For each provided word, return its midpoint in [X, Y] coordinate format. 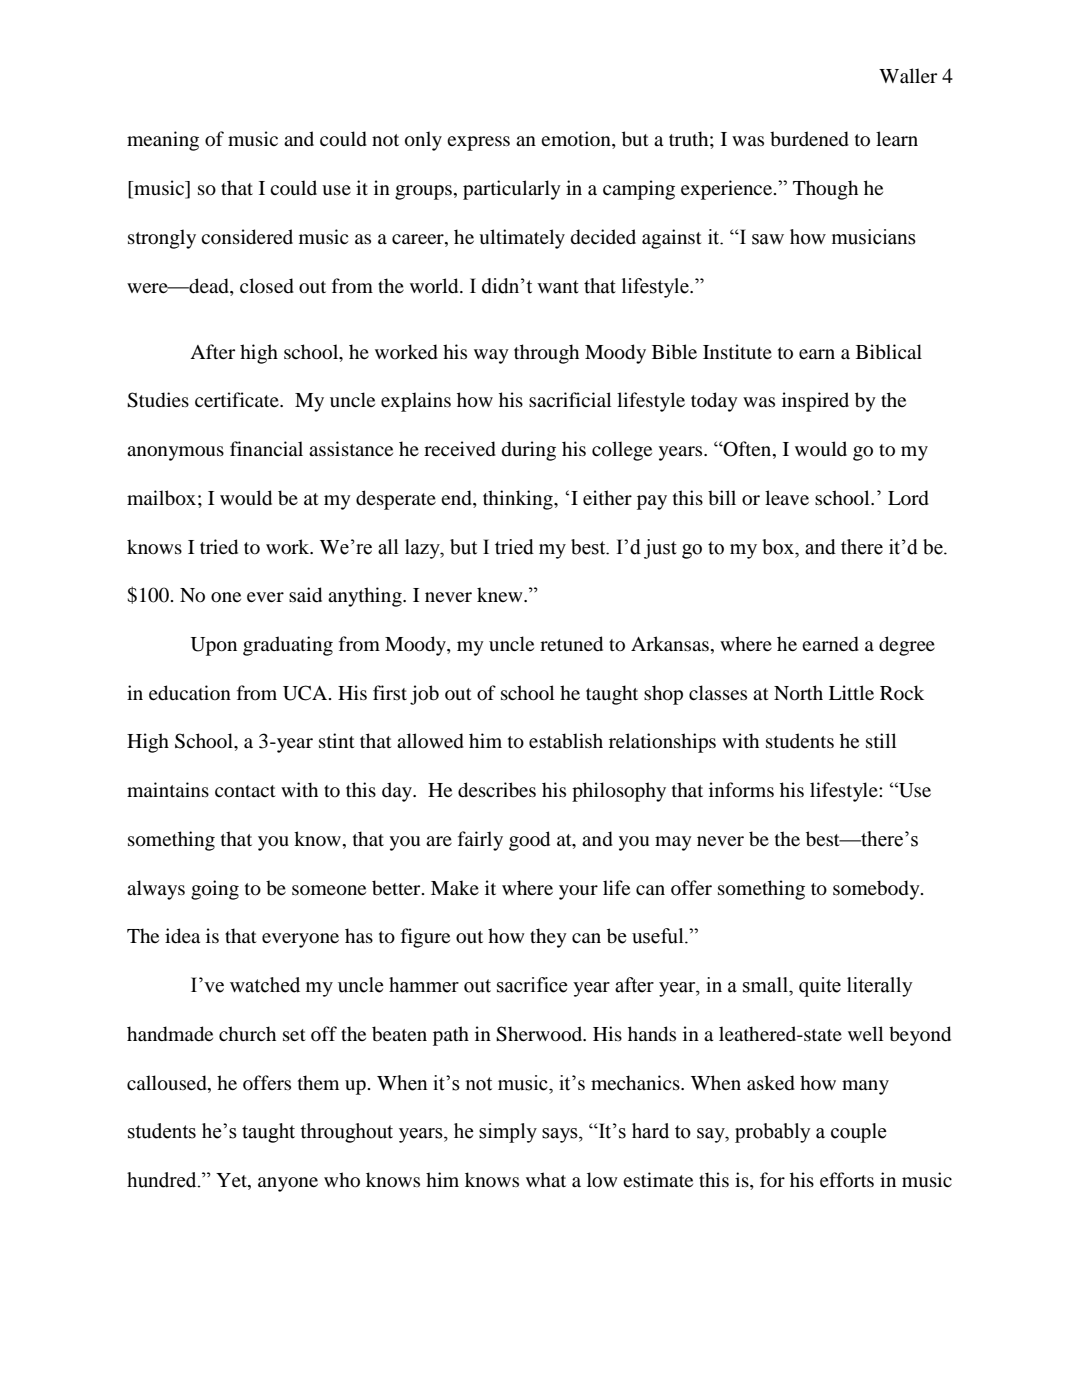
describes [497, 790]
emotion [577, 140]
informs [741, 790]
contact [245, 791]
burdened [809, 139]
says [561, 1135]
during [529, 451]
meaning [163, 141]
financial [266, 448]
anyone [288, 1184]
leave [787, 497]
